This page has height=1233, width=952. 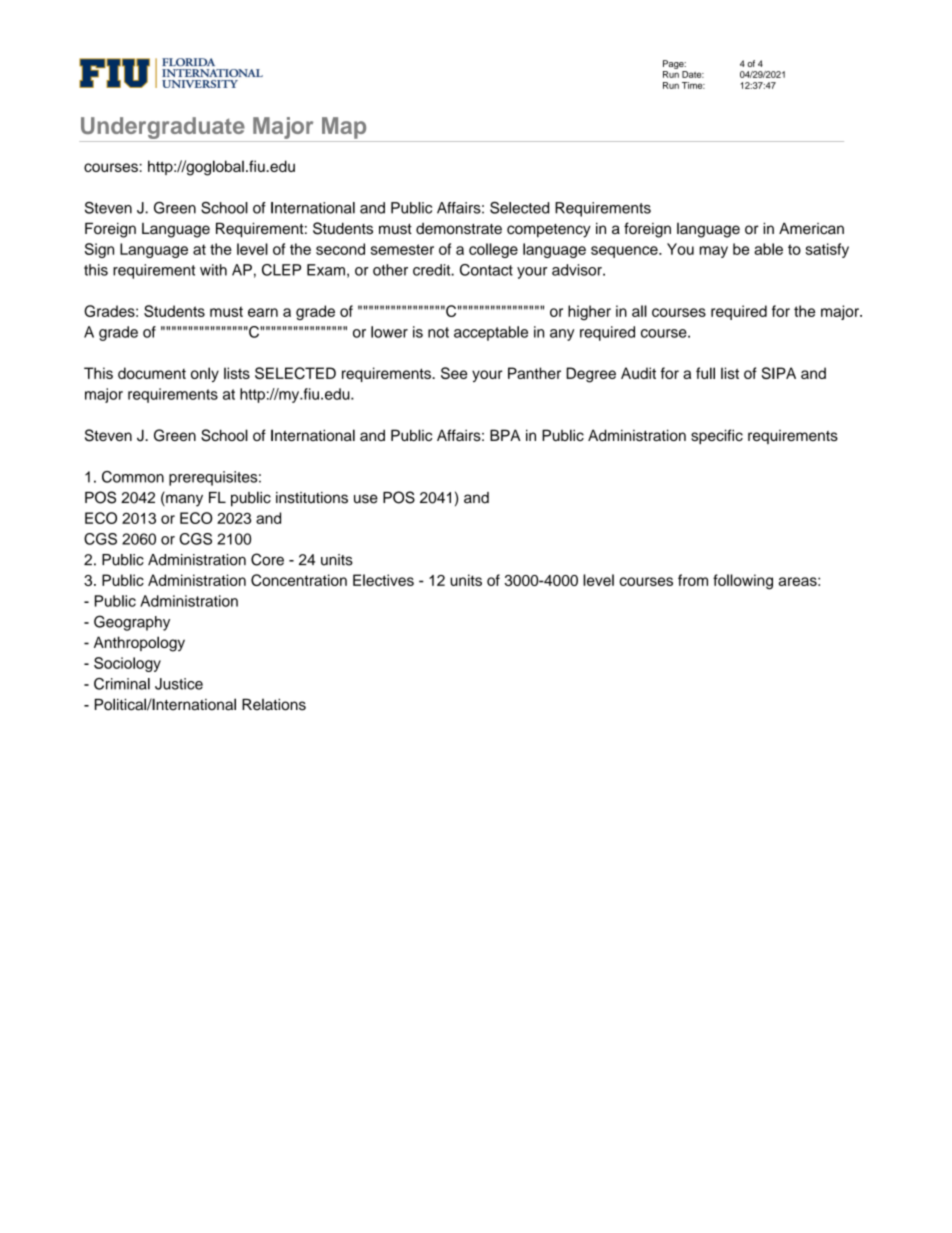 I want to click on Undergraduate, so click(x=163, y=128).
